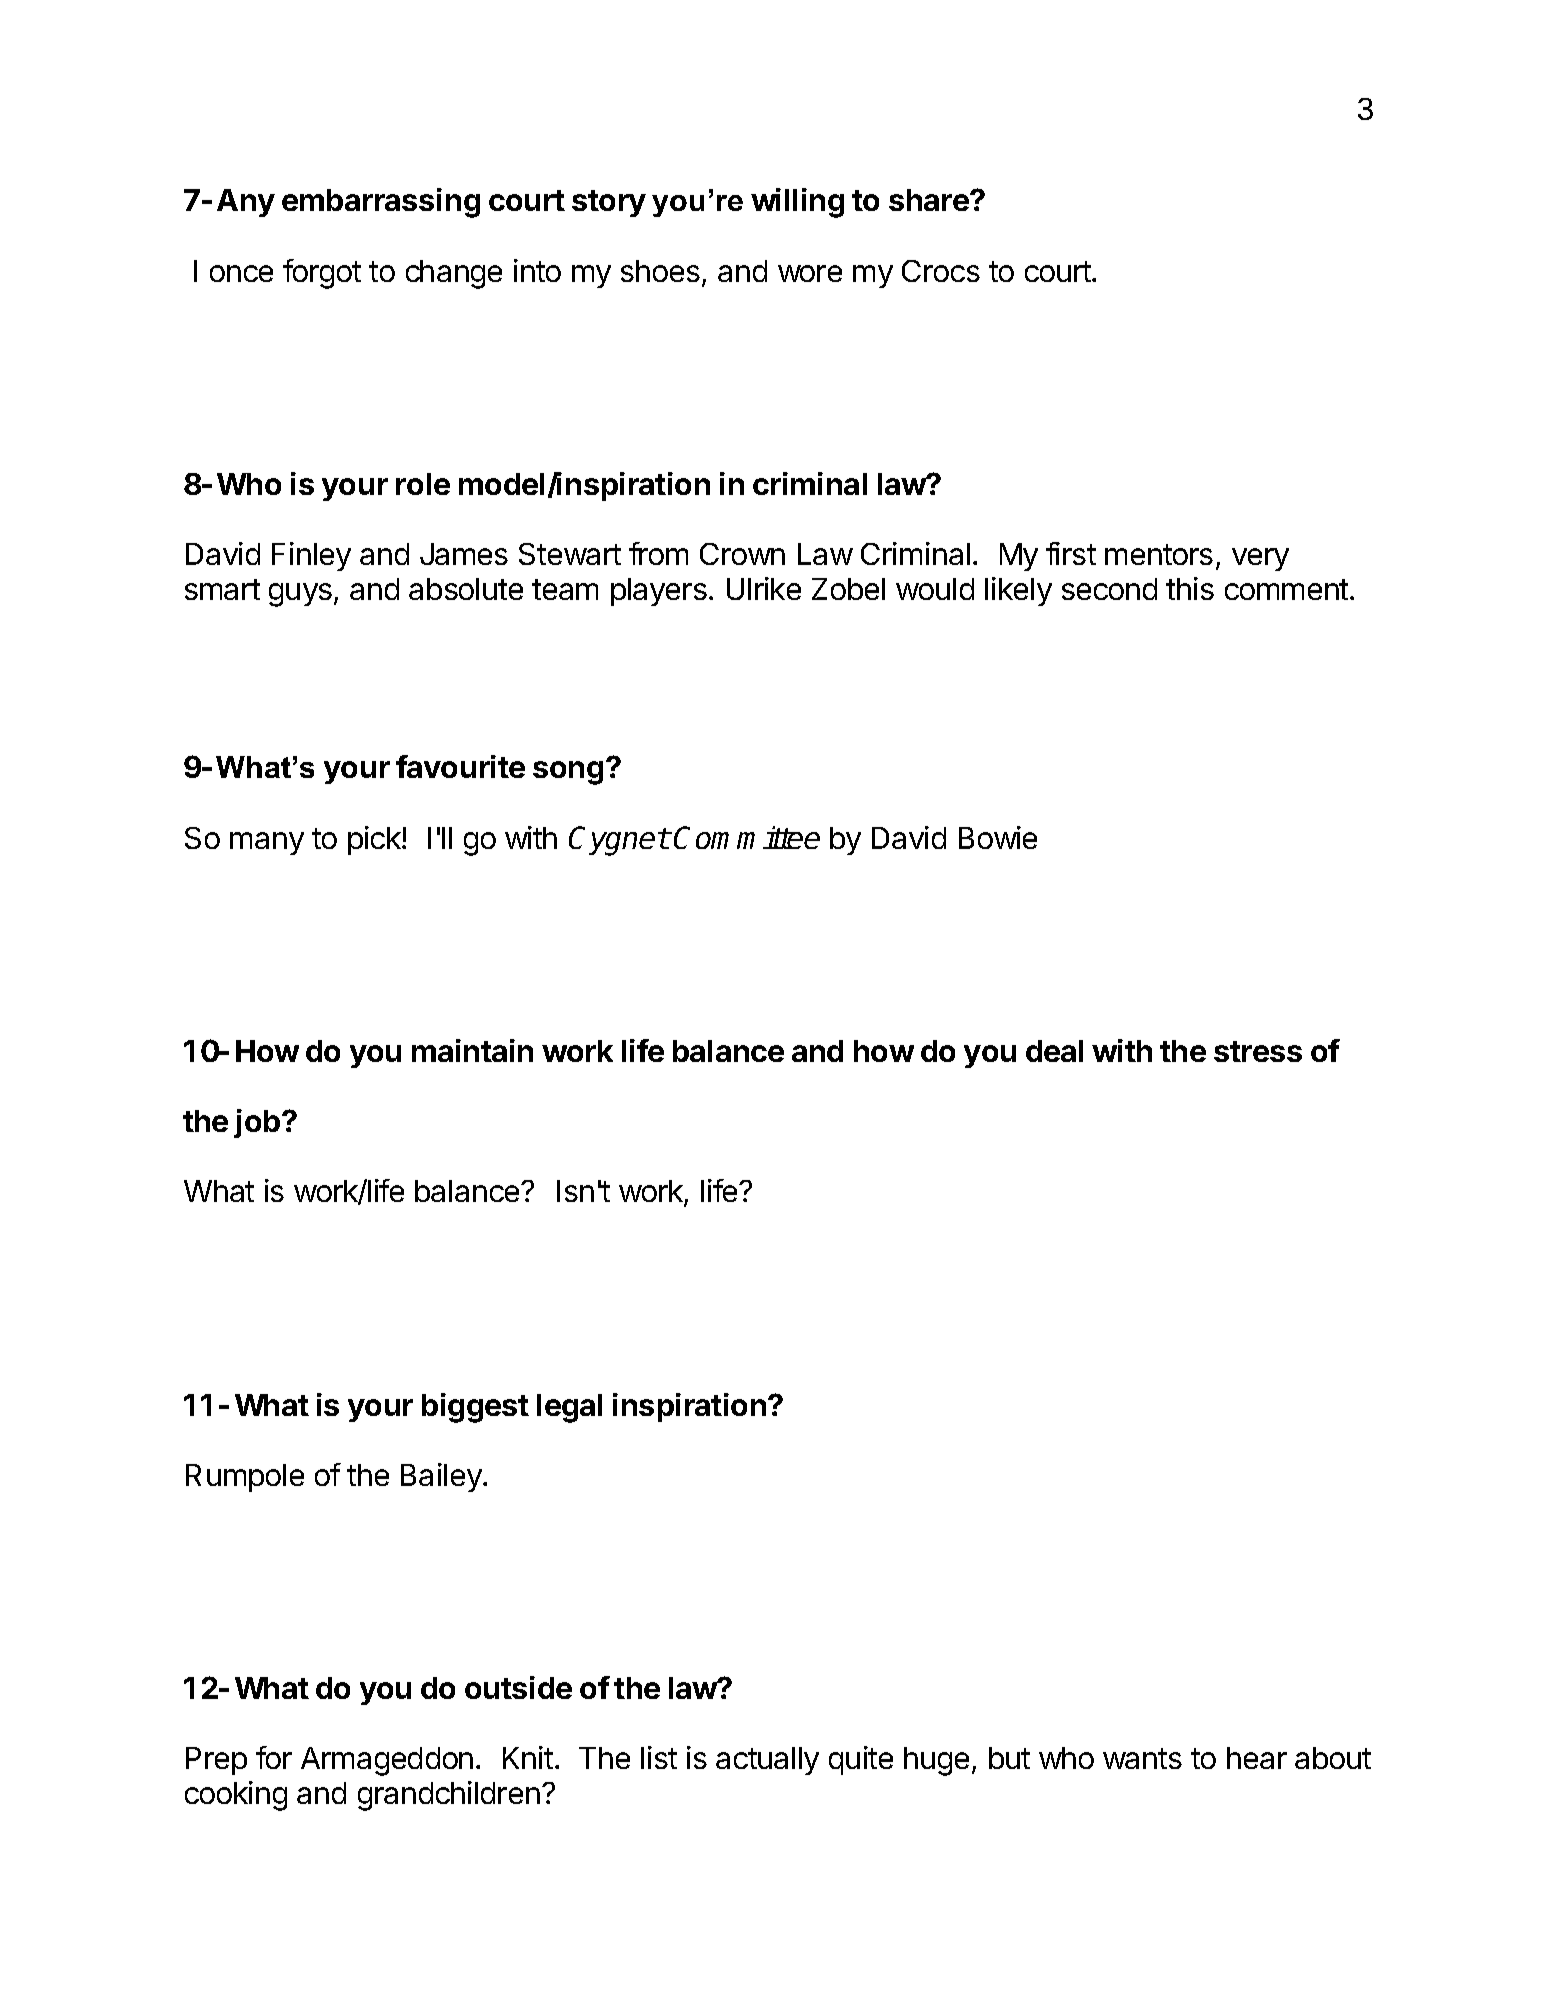 This screenshot has height=2014, width=1556. Describe the element at coordinates (619, 841) in the screenshot. I see `Cygnet` at that location.
